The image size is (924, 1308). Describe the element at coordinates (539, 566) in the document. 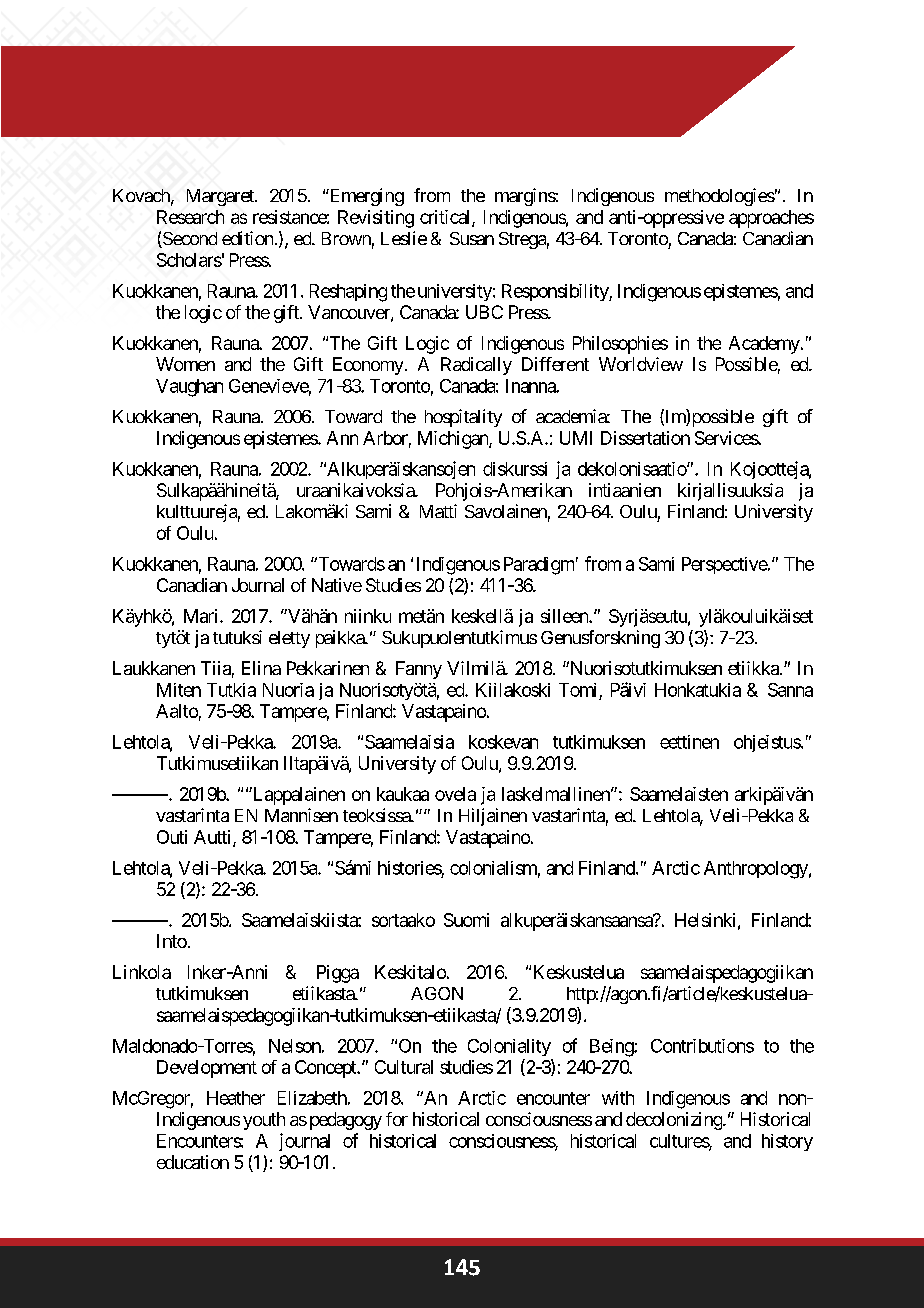

I see `Paradigm` at that location.
